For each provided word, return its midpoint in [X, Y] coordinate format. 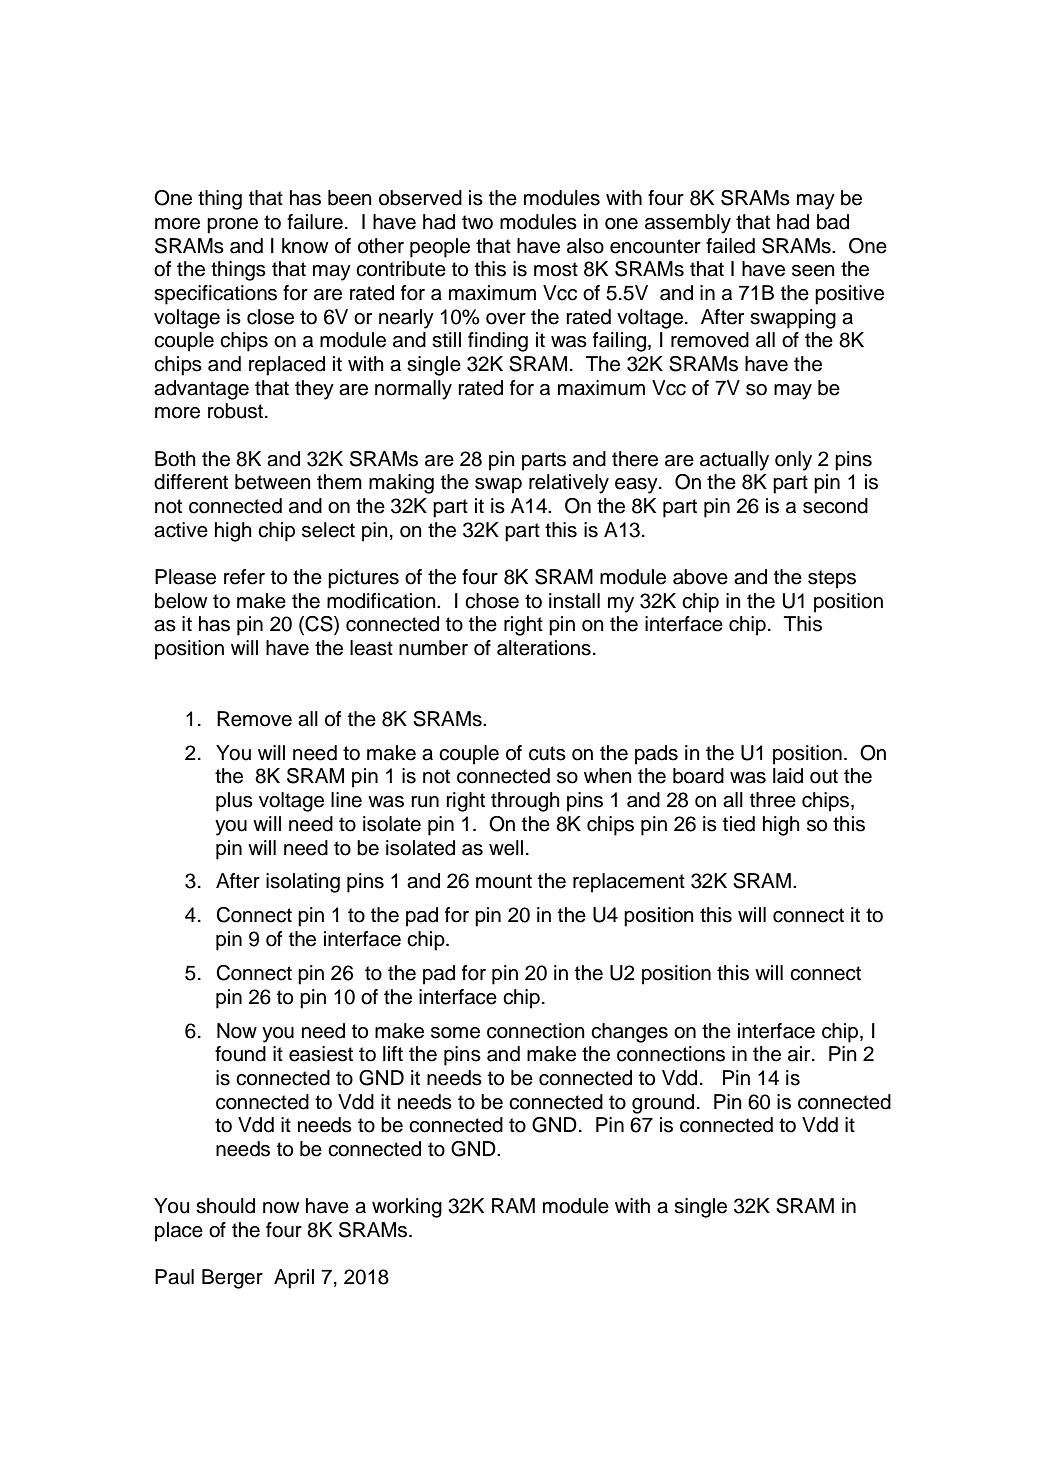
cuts [547, 753]
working [407, 1208]
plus [234, 802]
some [455, 1033]
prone [232, 226]
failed [730, 246]
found [240, 1054]
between [273, 482]
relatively [569, 484]
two [477, 222]
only [793, 461]
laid [788, 776]
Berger [232, 1279]
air [800, 1054]
